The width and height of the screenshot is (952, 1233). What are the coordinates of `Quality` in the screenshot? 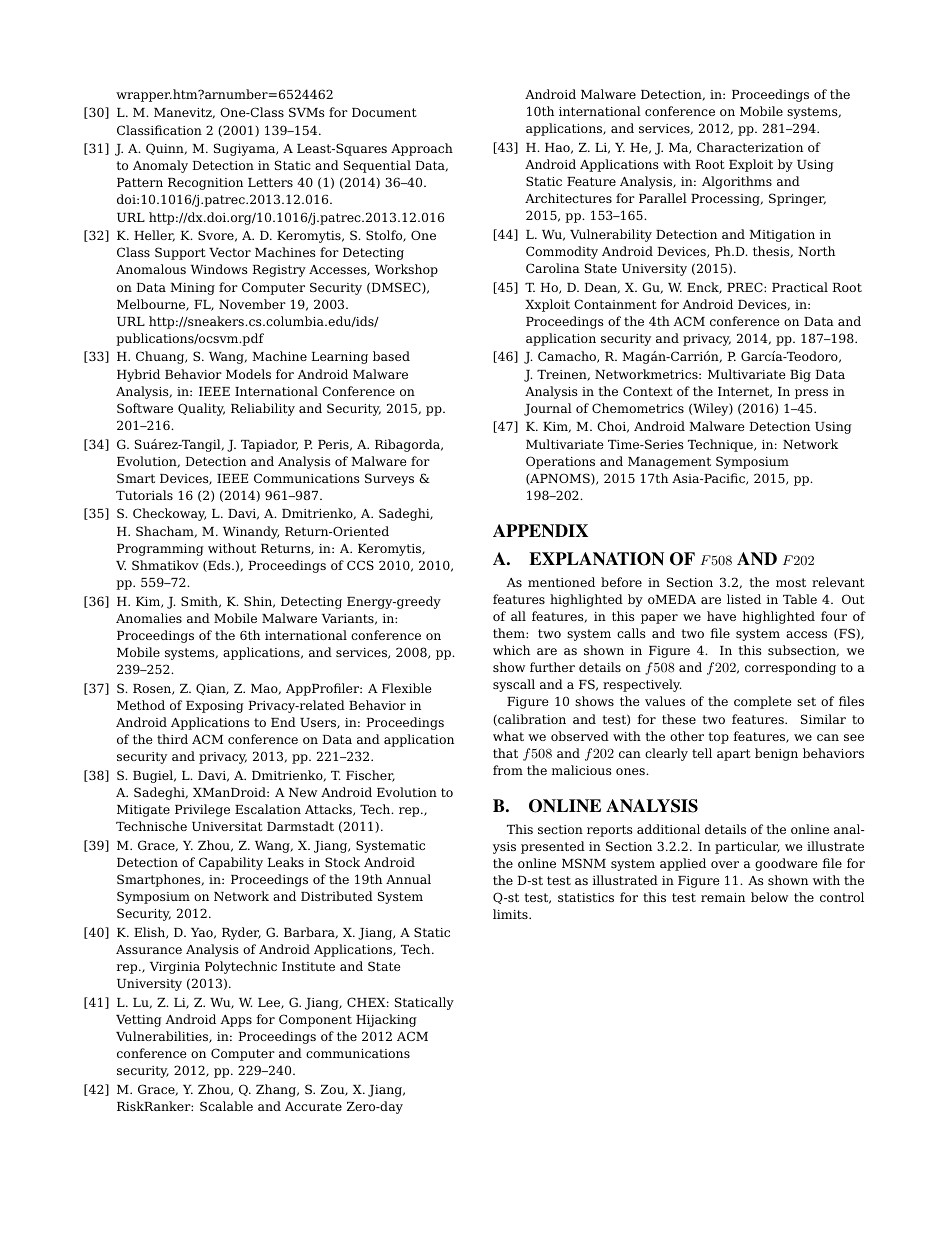 It's located at (201, 409).
